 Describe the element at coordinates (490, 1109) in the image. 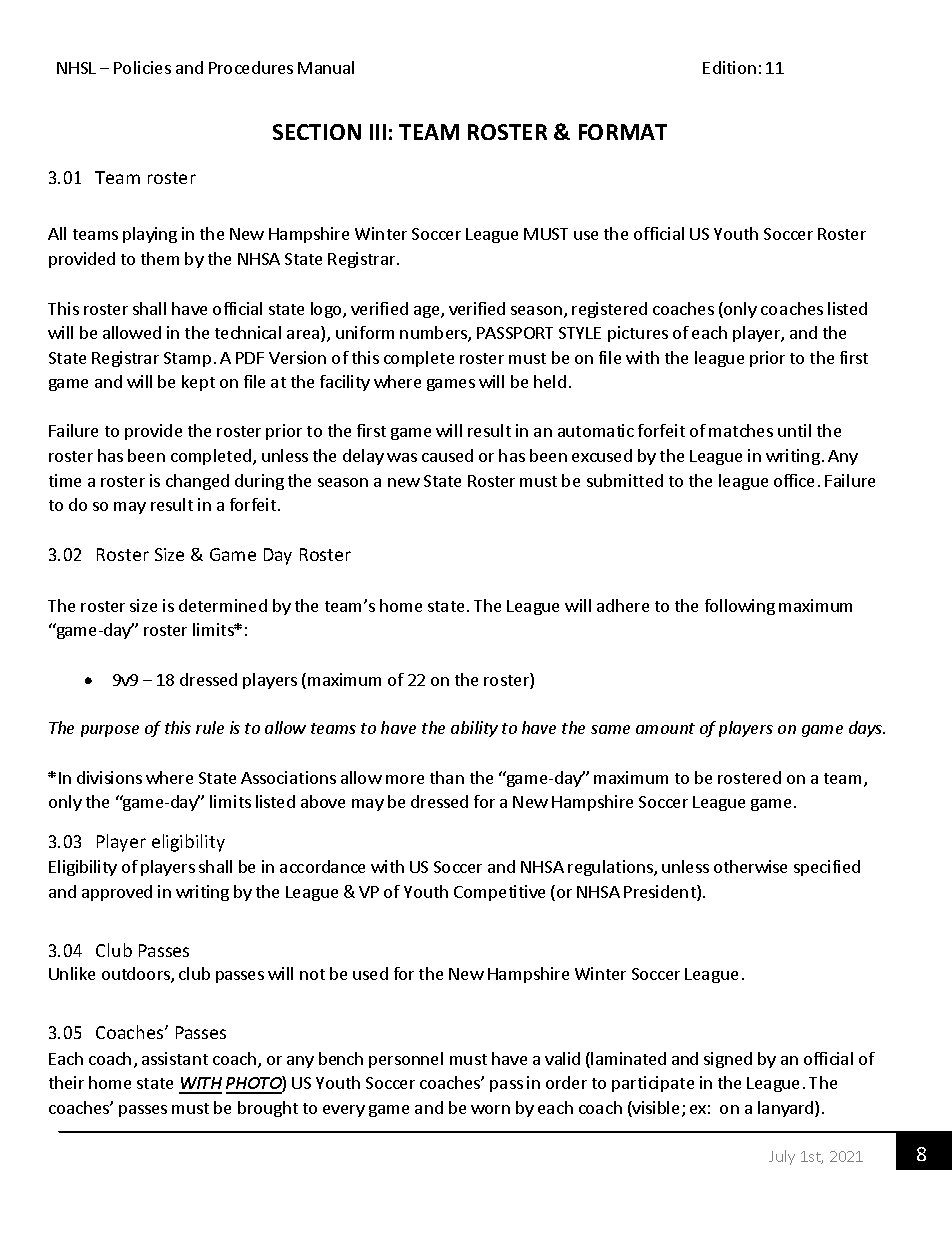

I see `worn` at that location.
